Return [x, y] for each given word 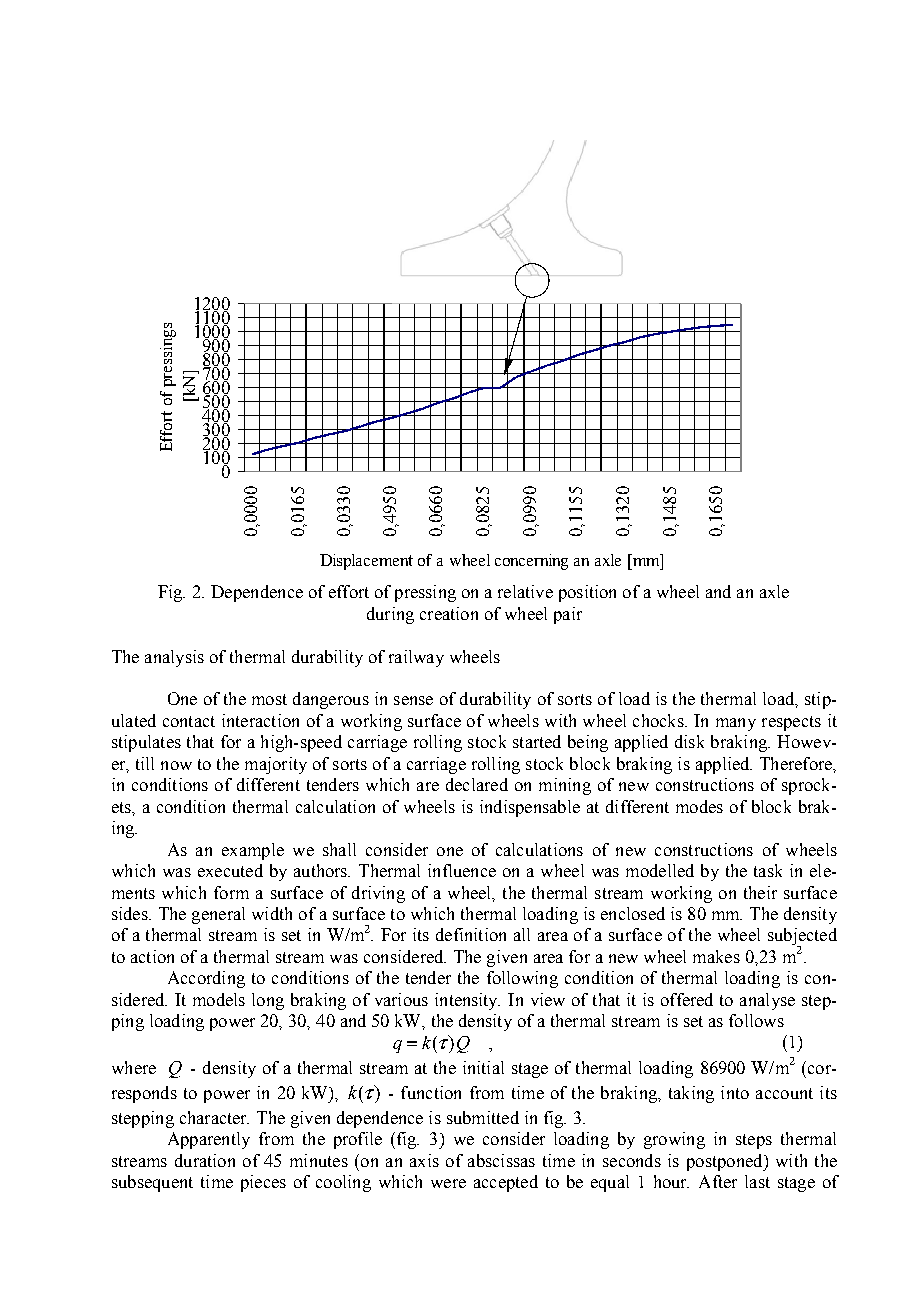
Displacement [366, 562]
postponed [726, 1162]
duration [205, 1160]
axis [424, 1160]
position [587, 593]
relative [525, 591]
